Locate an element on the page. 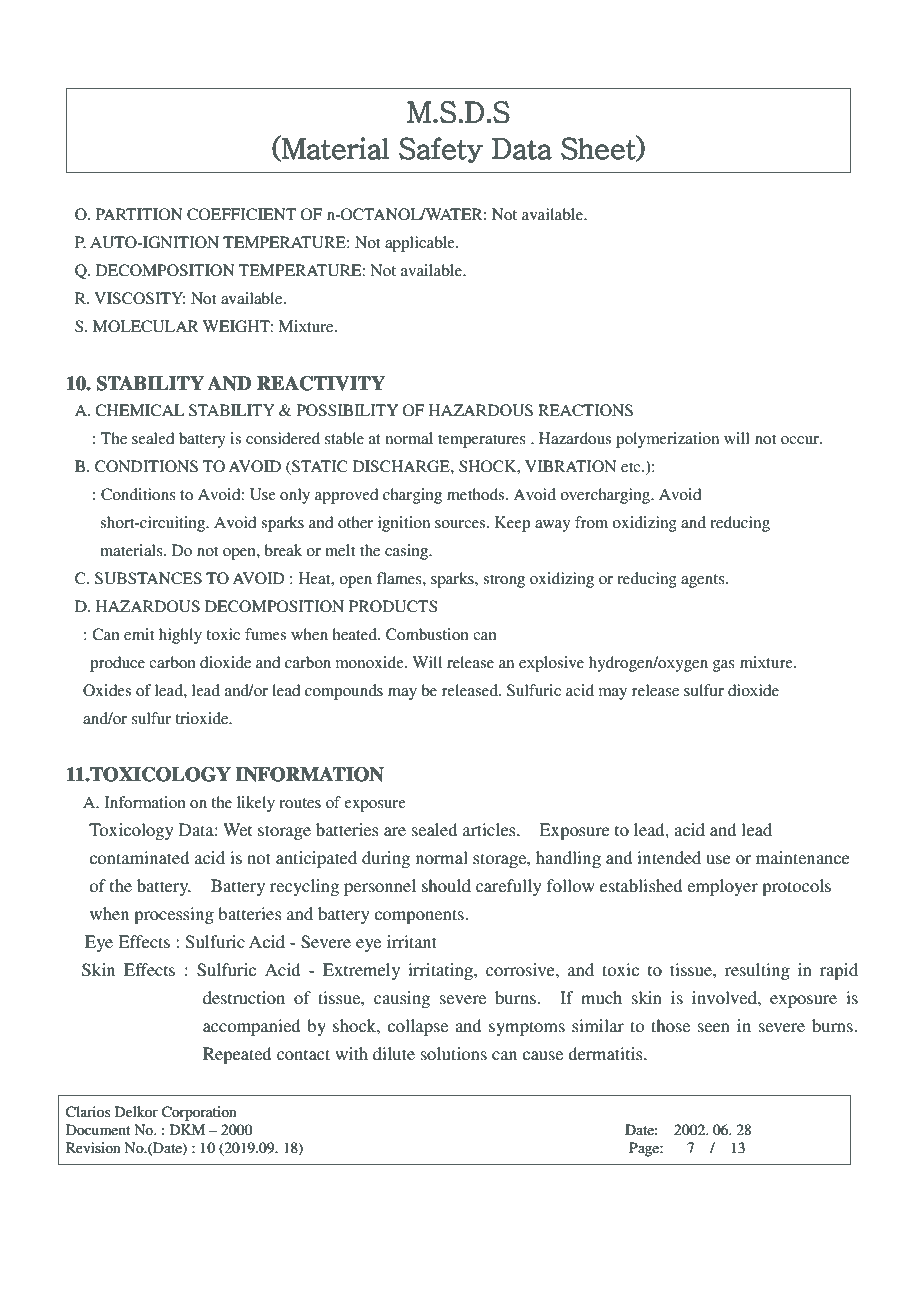  employer is located at coordinates (722, 887).
